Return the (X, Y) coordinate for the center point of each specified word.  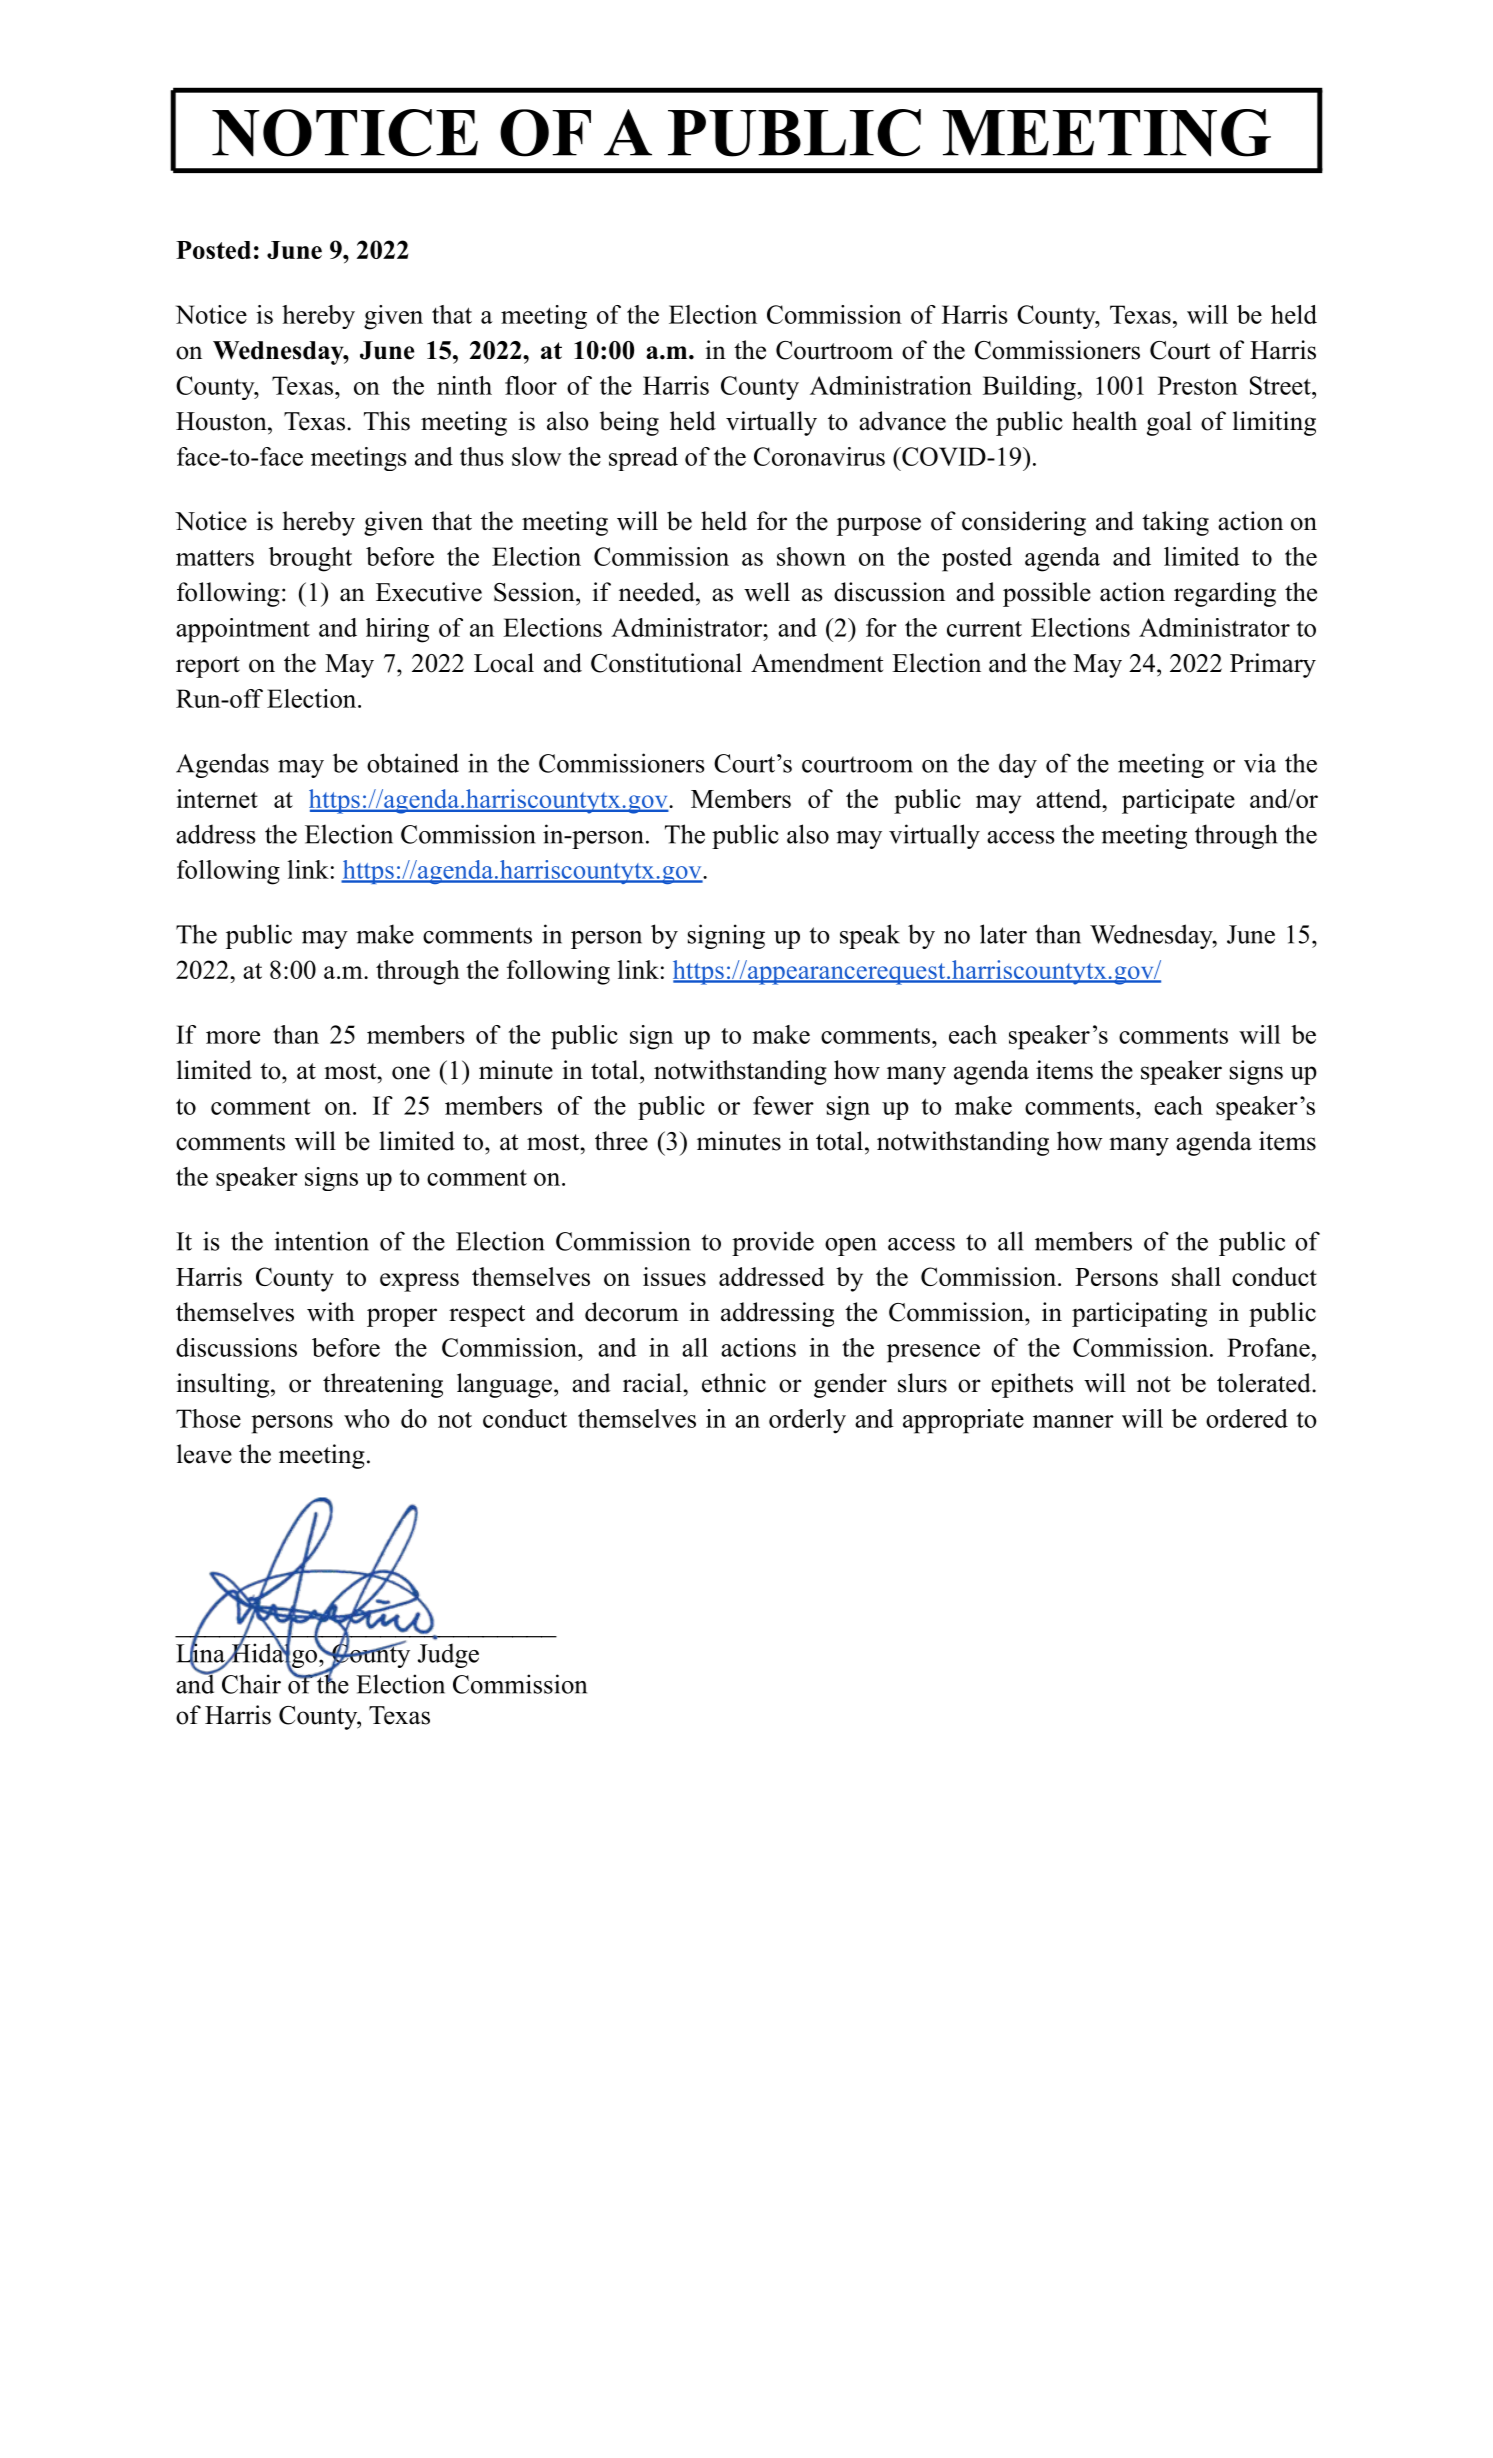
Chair (251, 1684)
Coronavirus (819, 456)
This (387, 421)
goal (1169, 423)
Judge (448, 1655)
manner (1073, 1421)
